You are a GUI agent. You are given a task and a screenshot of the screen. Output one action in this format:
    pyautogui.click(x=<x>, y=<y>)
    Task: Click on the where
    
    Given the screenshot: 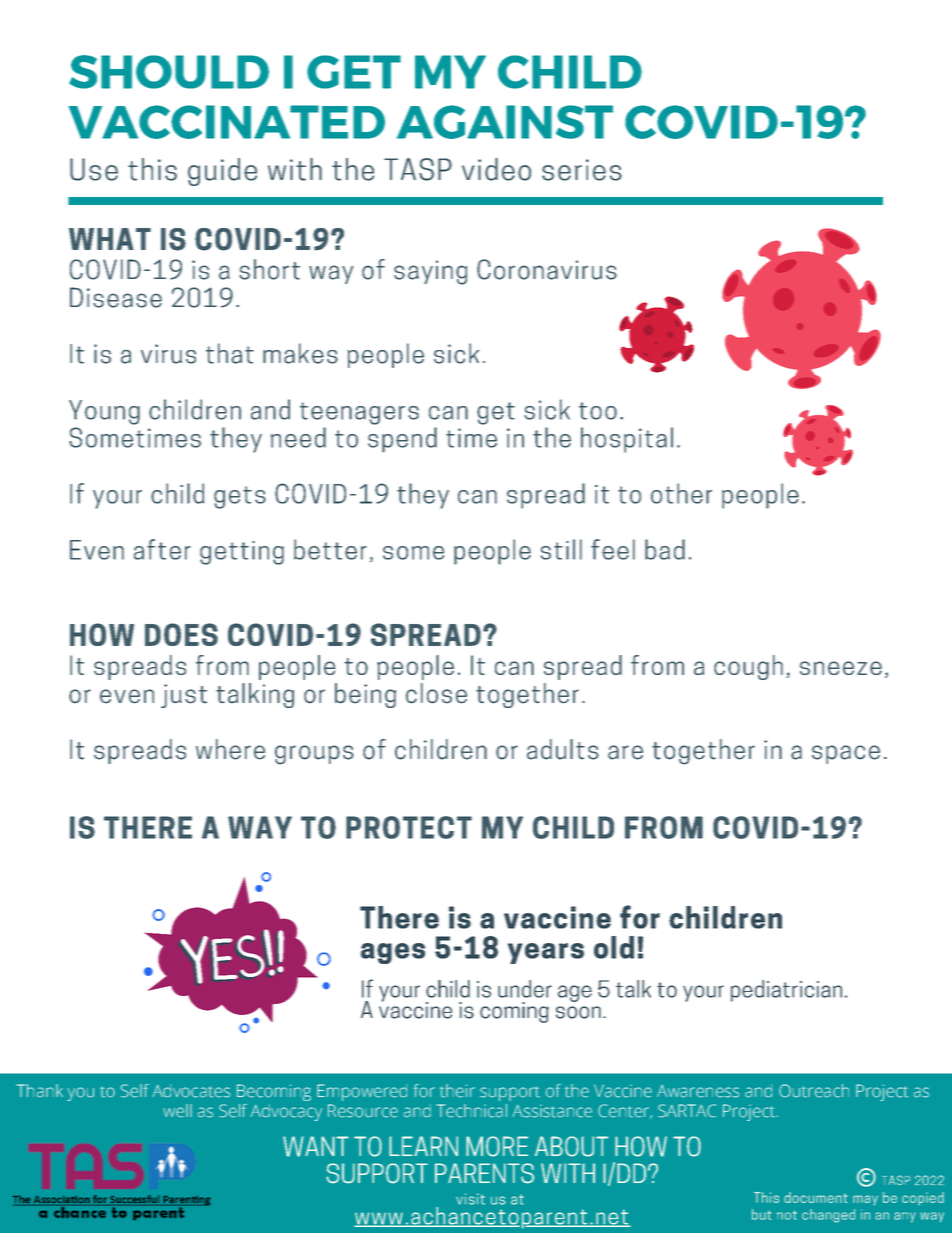 What is the action you would take?
    pyautogui.click(x=230, y=749)
